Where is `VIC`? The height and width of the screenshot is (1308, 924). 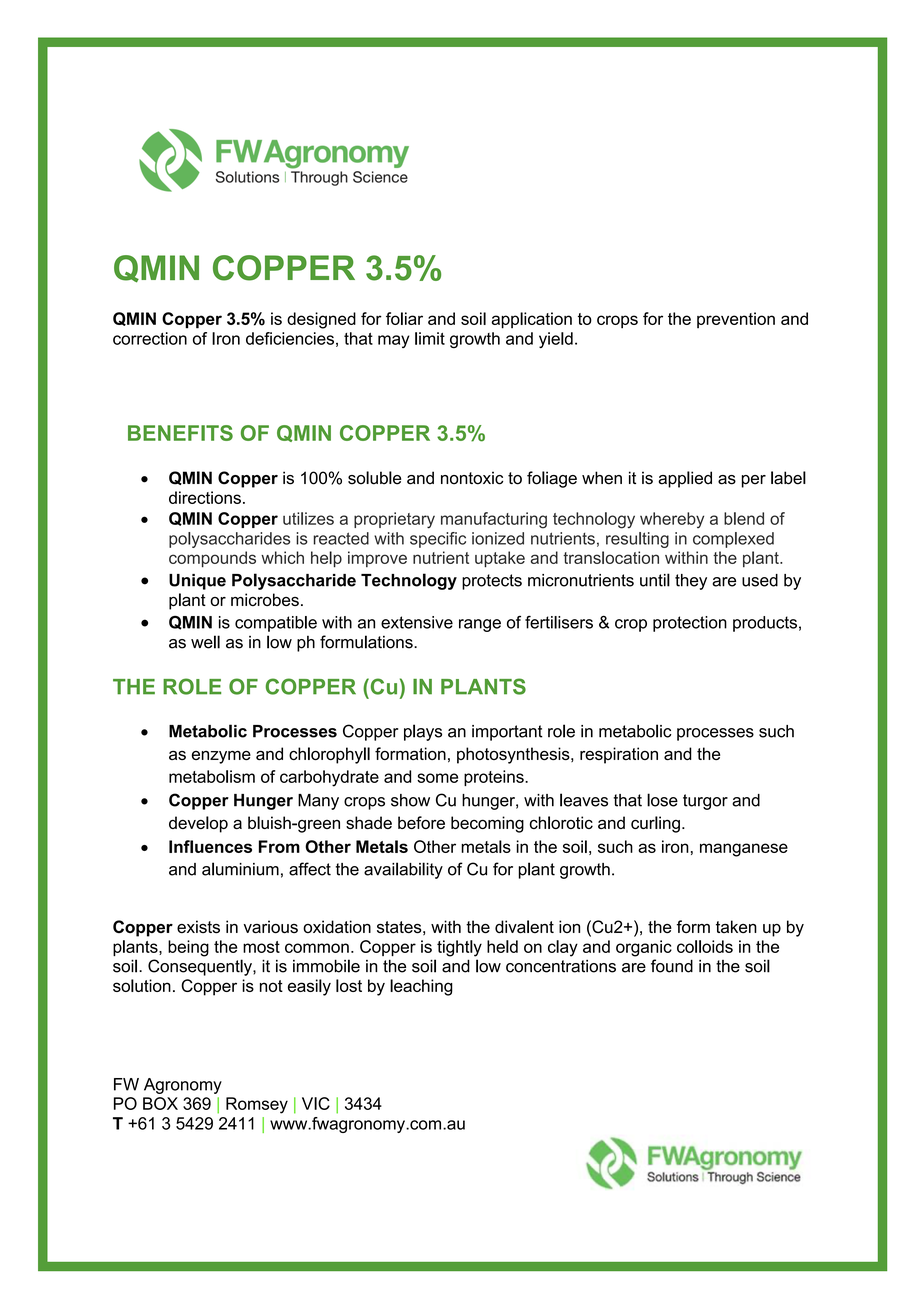
VIC is located at coordinates (316, 1103).
